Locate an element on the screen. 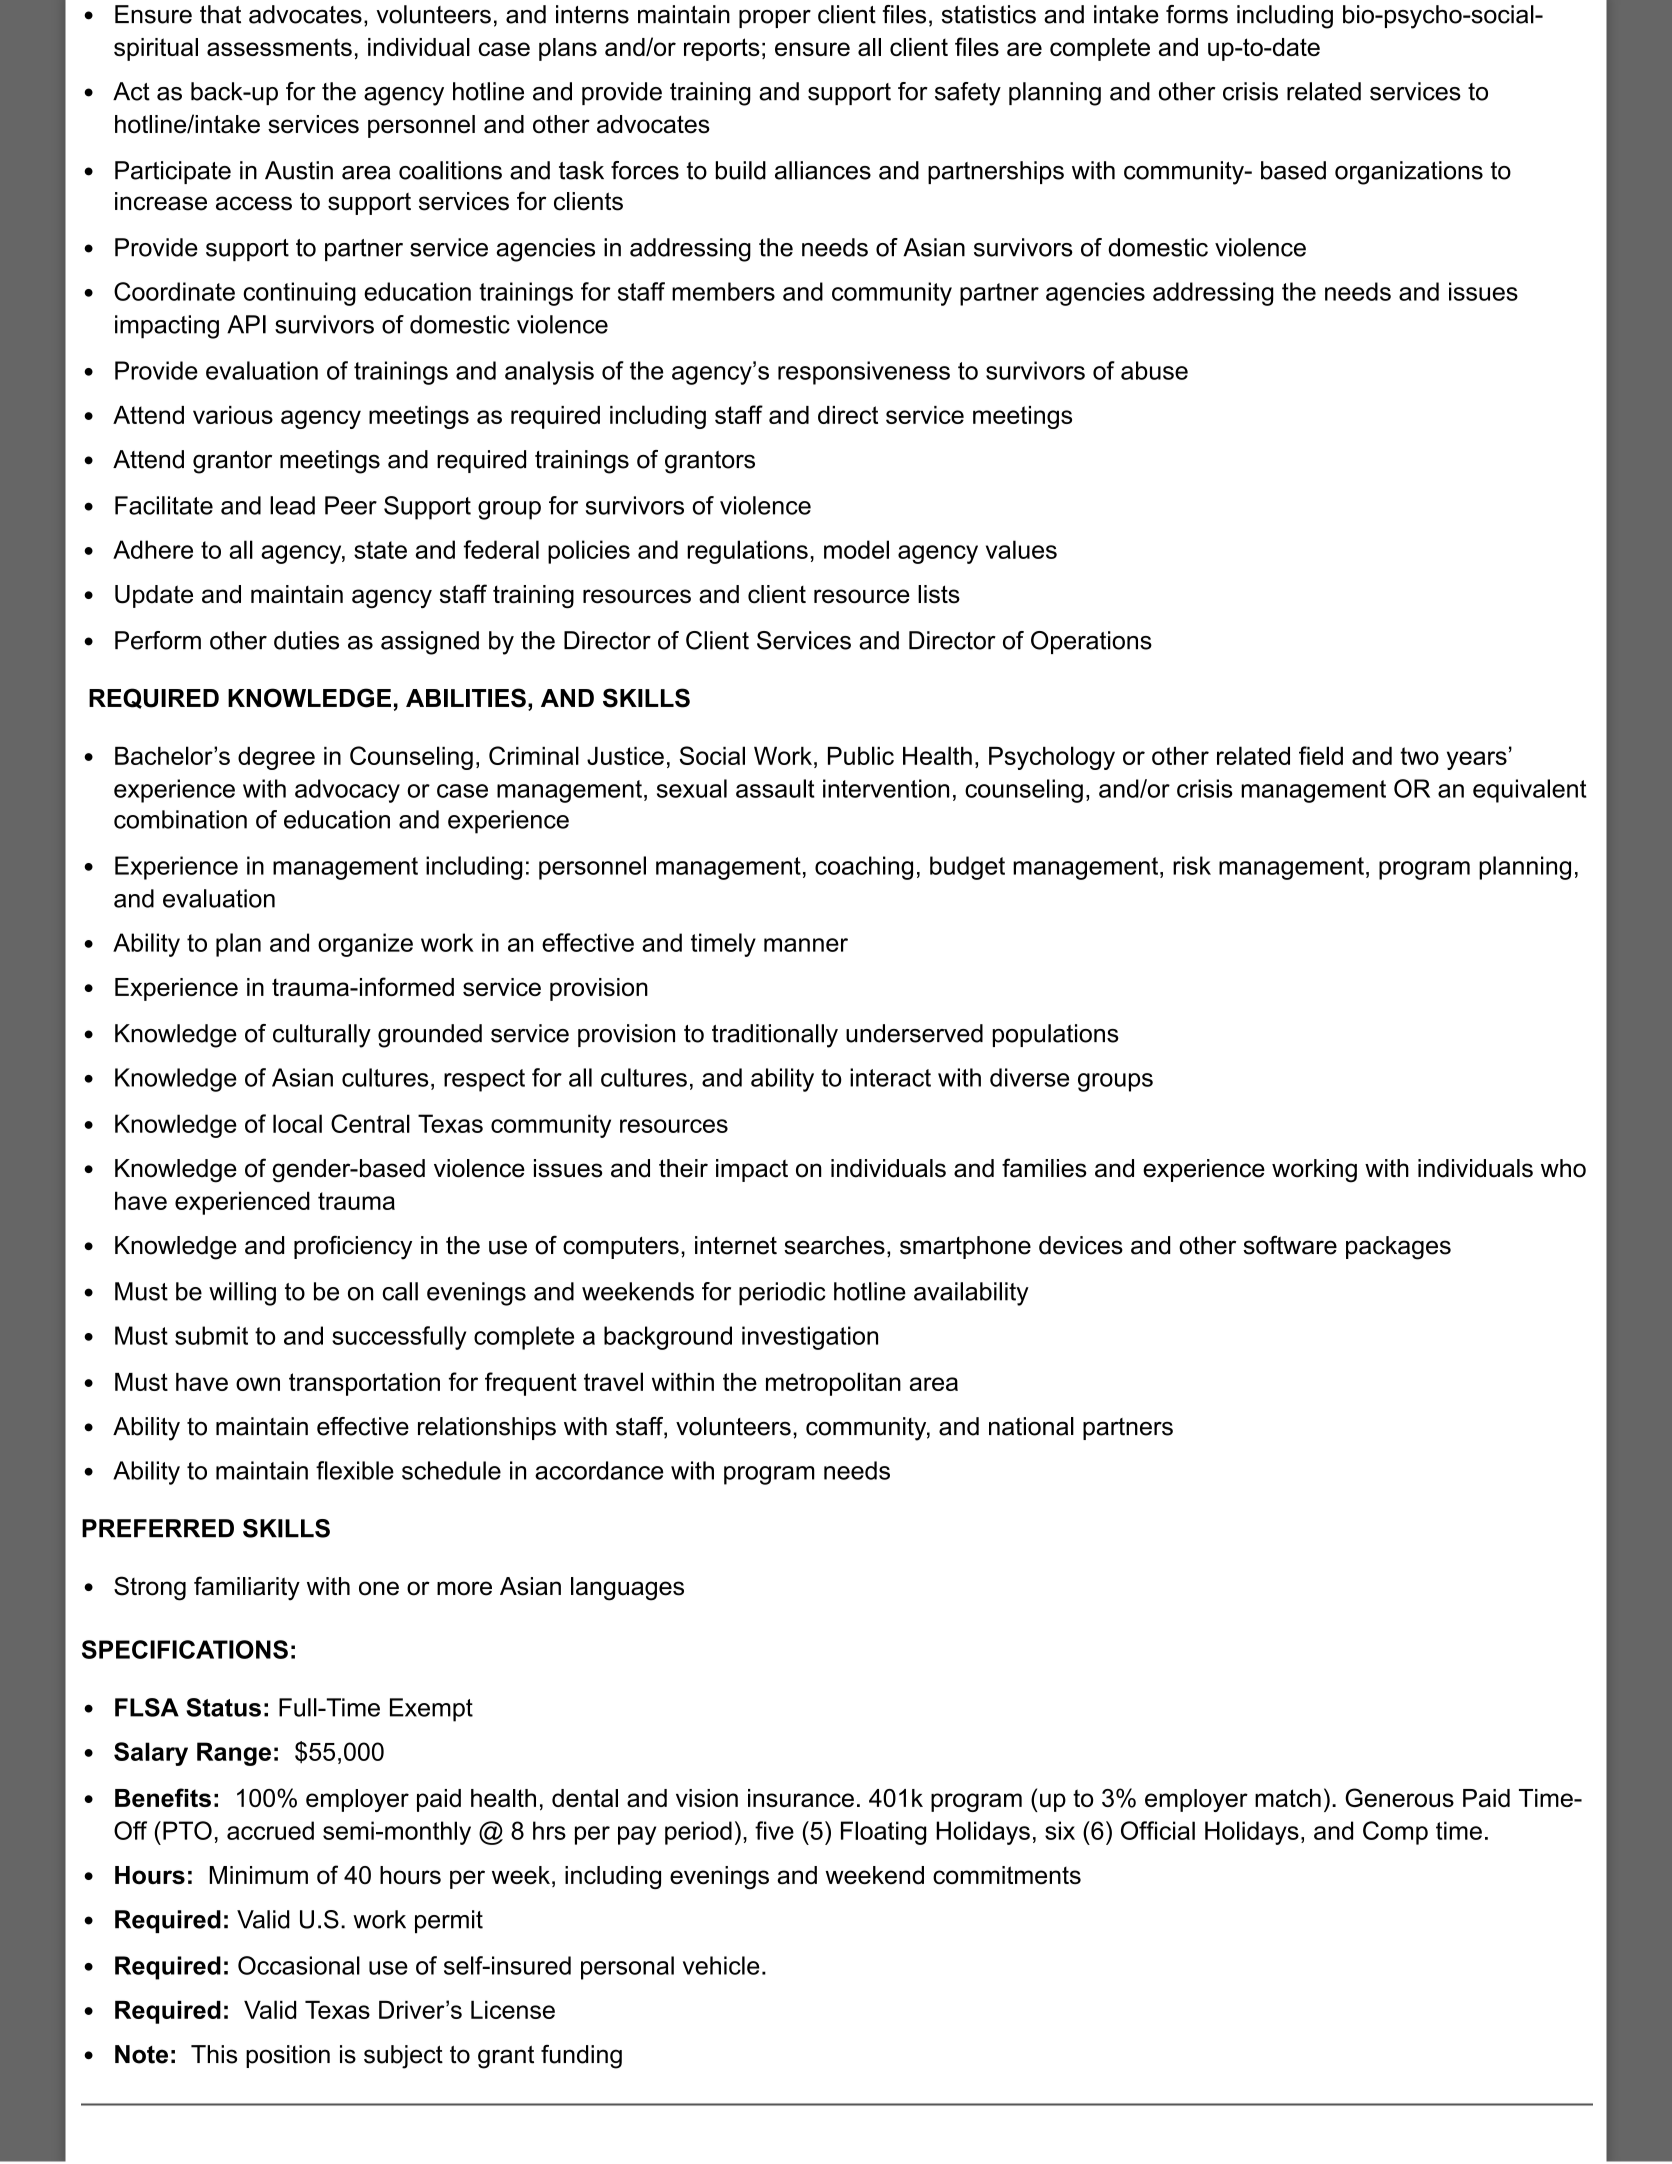  vehicle is located at coordinates (721, 1965).
